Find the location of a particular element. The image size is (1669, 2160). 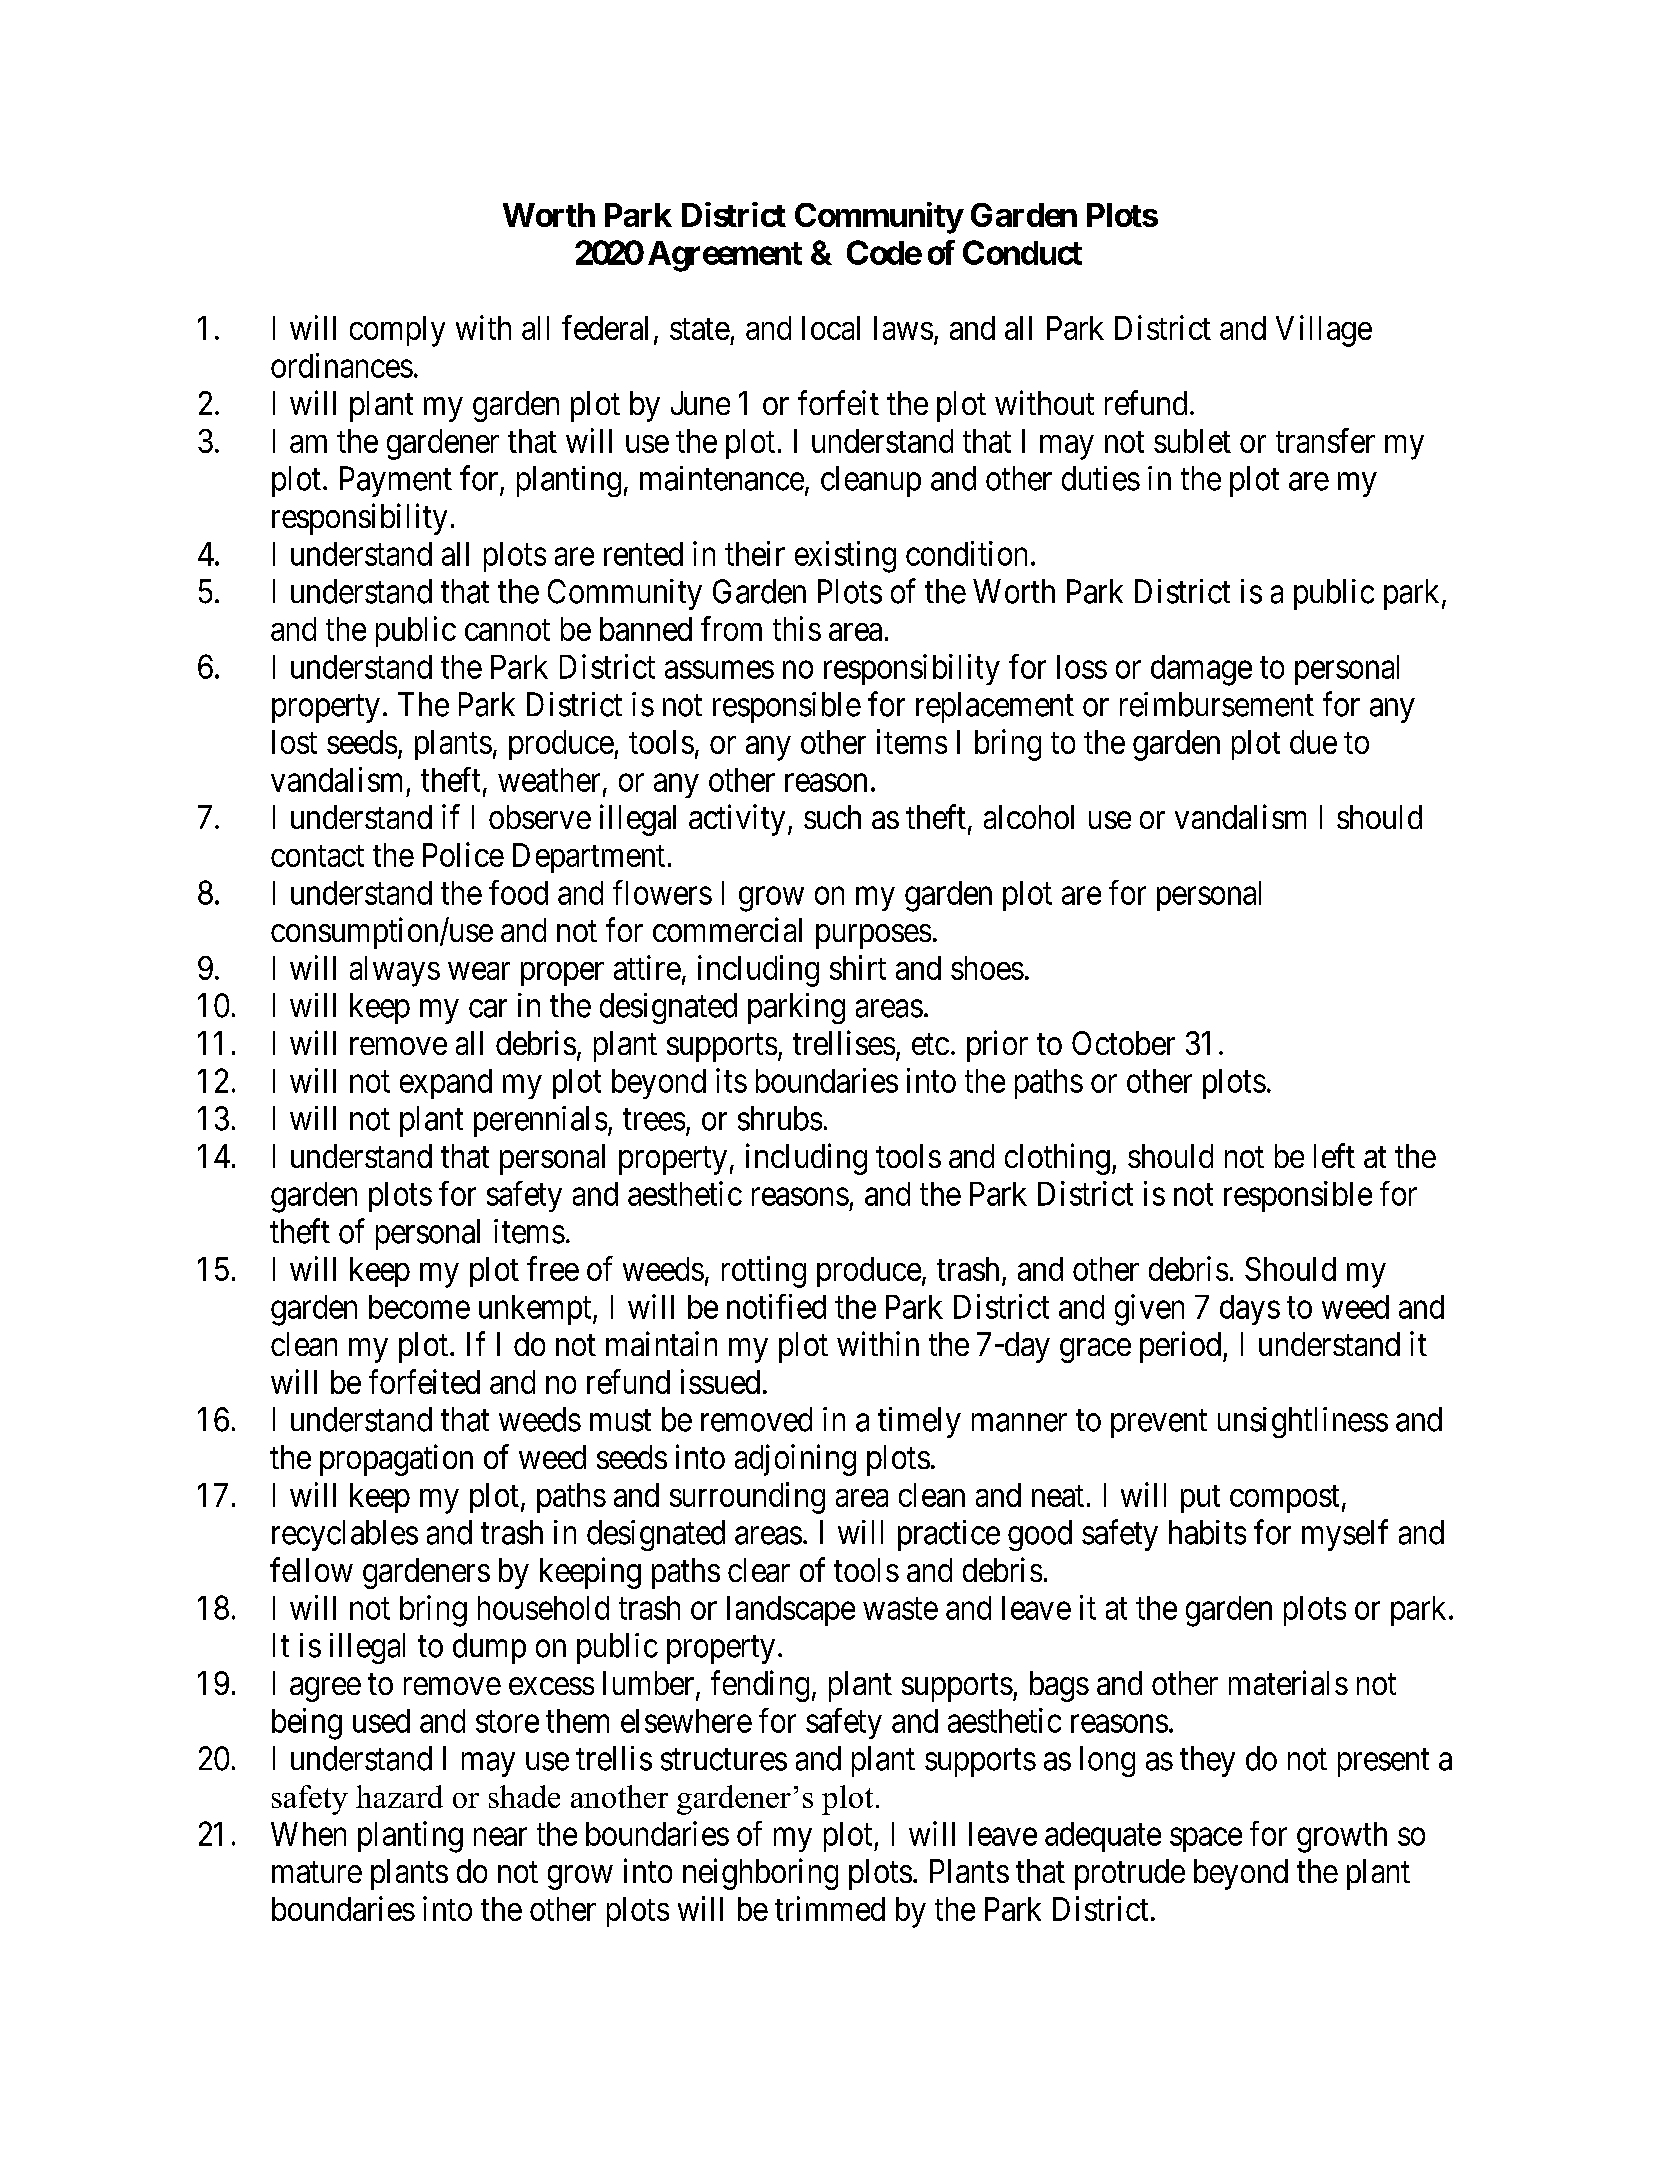

left is located at coordinates (1334, 1155).
